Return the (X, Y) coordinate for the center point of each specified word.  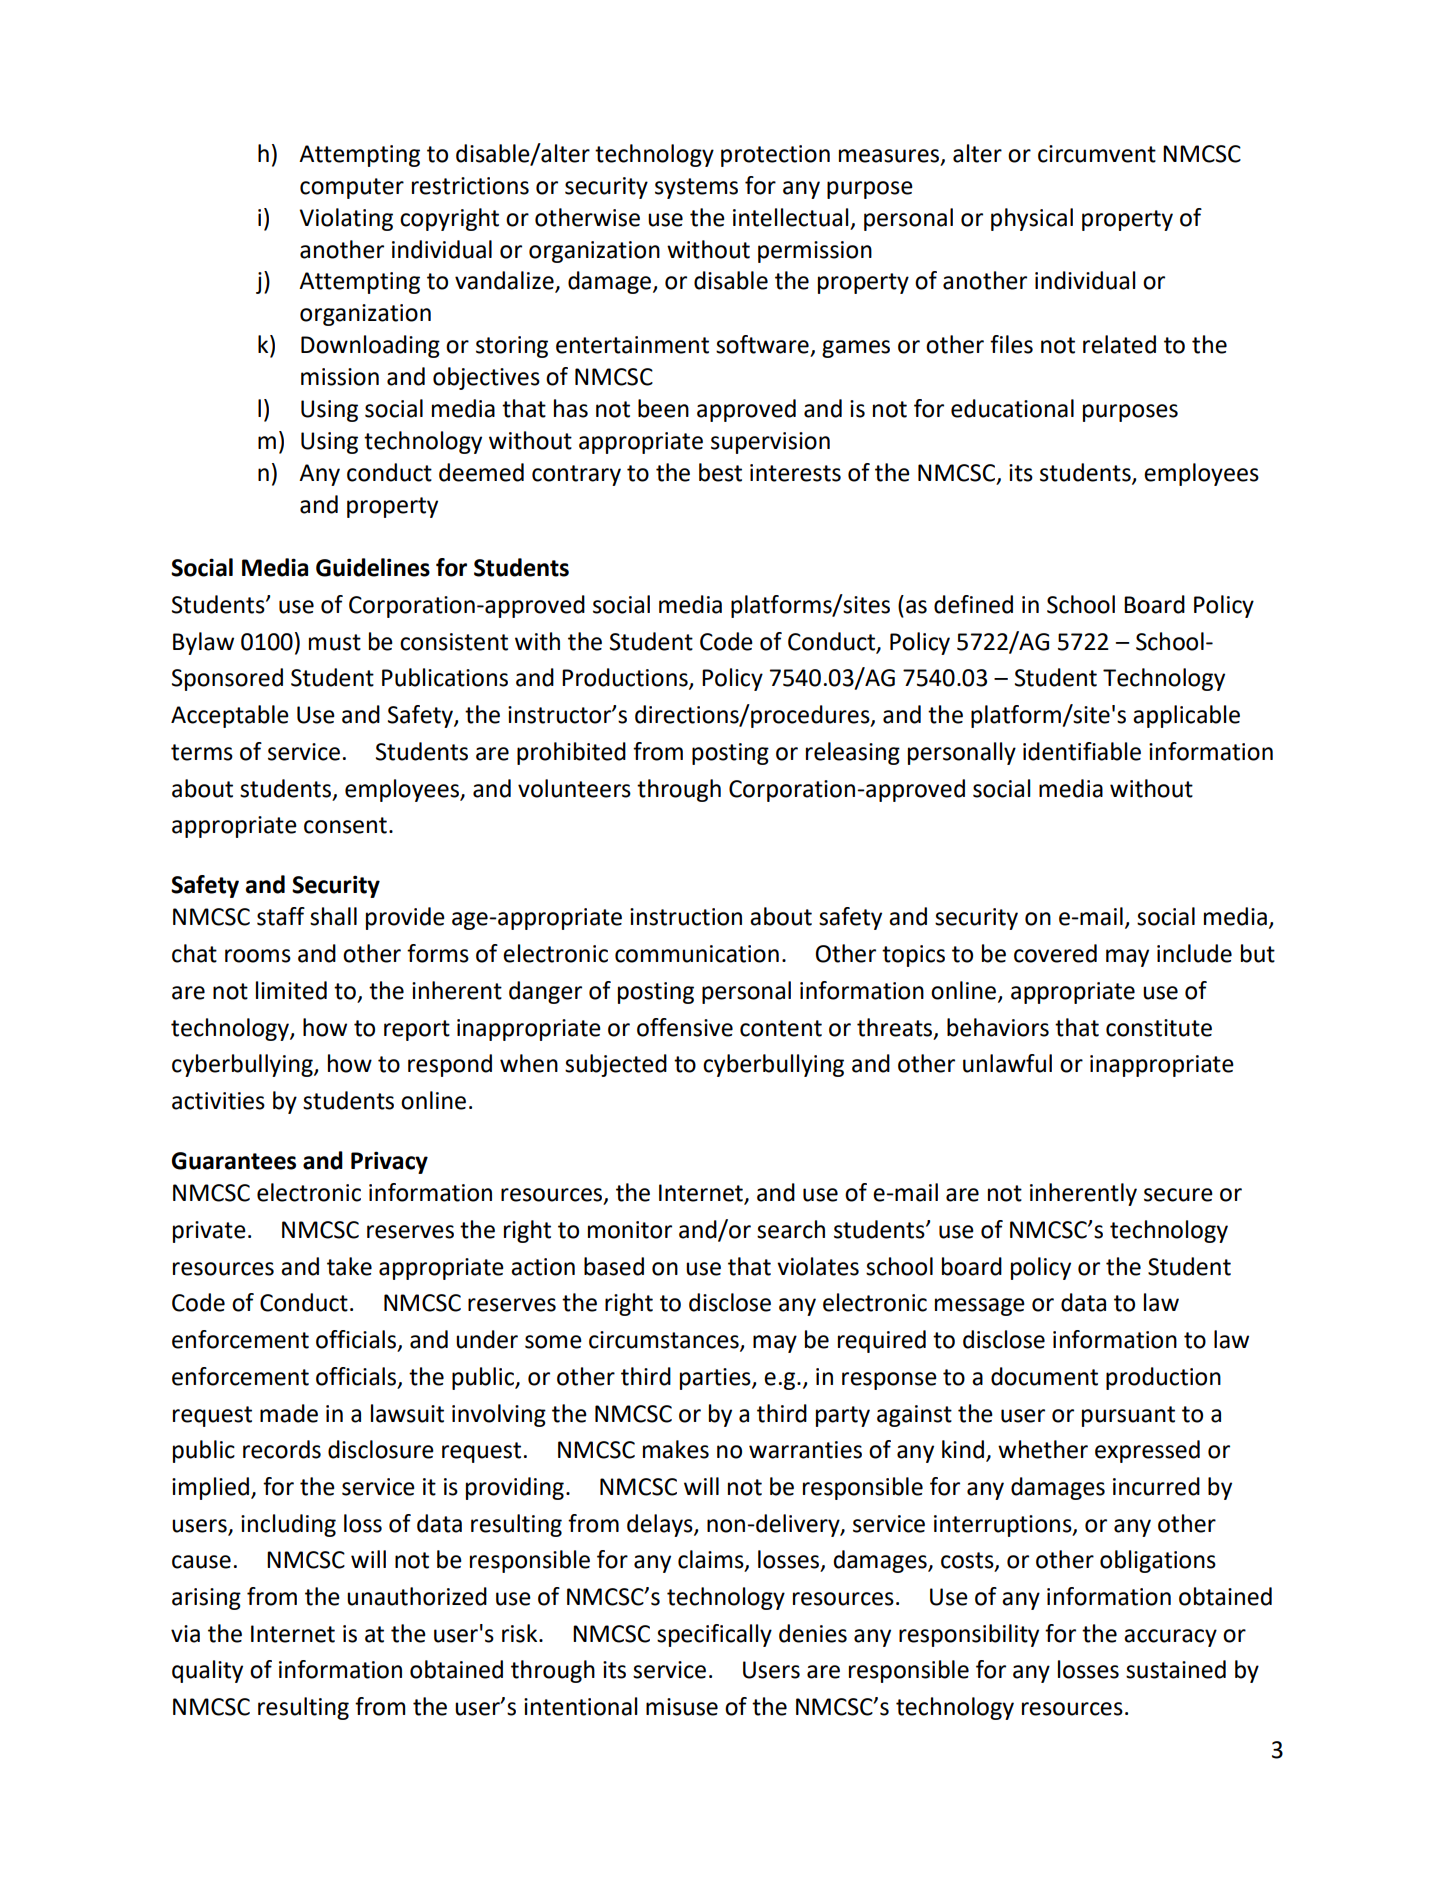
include (1194, 953)
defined (973, 604)
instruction (686, 917)
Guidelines (373, 567)
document (1044, 1376)
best (720, 472)
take (349, 1266)
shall (333, 916)
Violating (346, 219)
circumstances (665, 1341)
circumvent (1097, 154)
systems (696, 188)
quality (207, 1671)
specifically (714, 1635)
